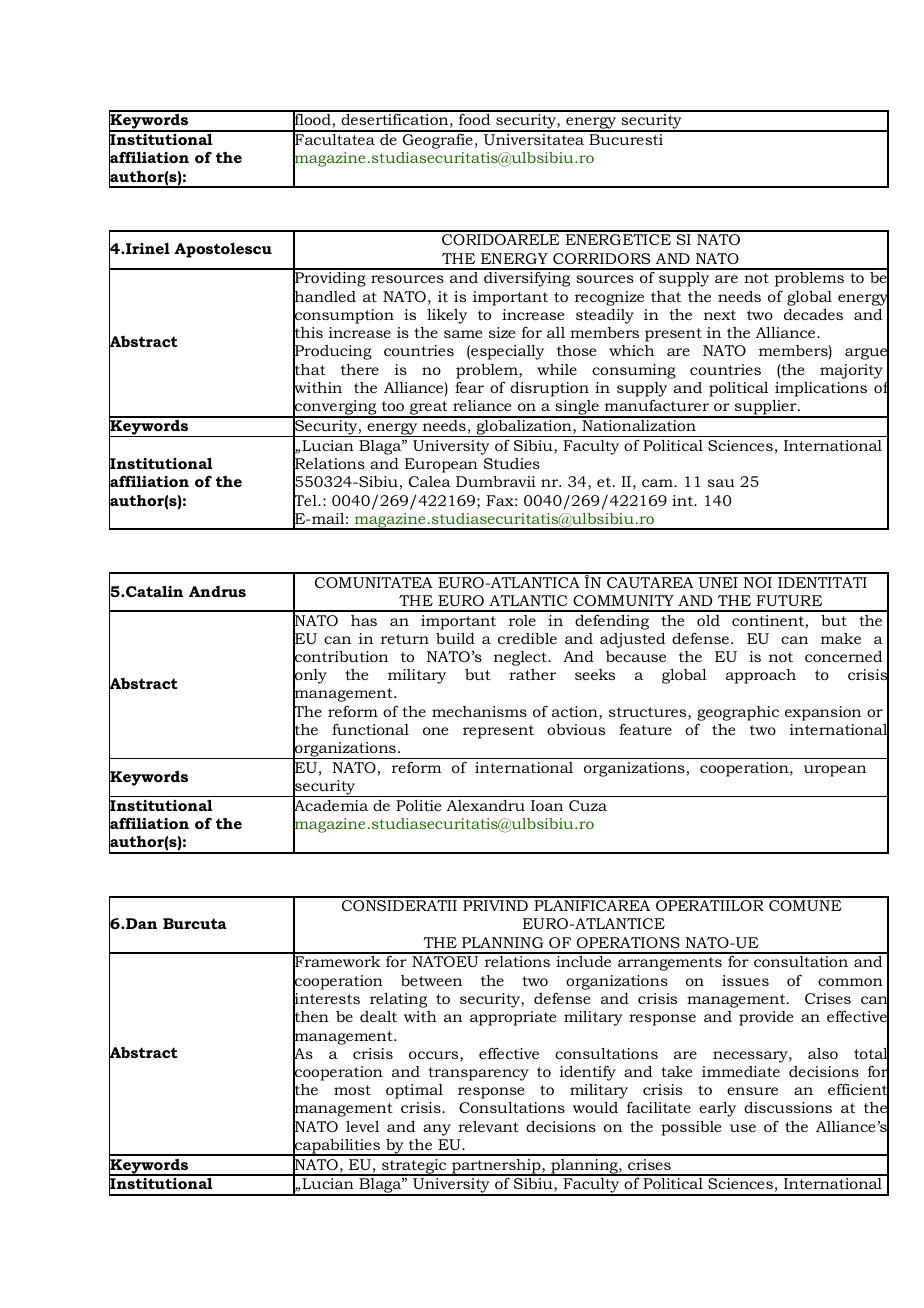 The height and width of the image is (1308, 924). What do you see at coordinates (370, 729) in the image?
I see `functional` at bounding box center [370, 729].
